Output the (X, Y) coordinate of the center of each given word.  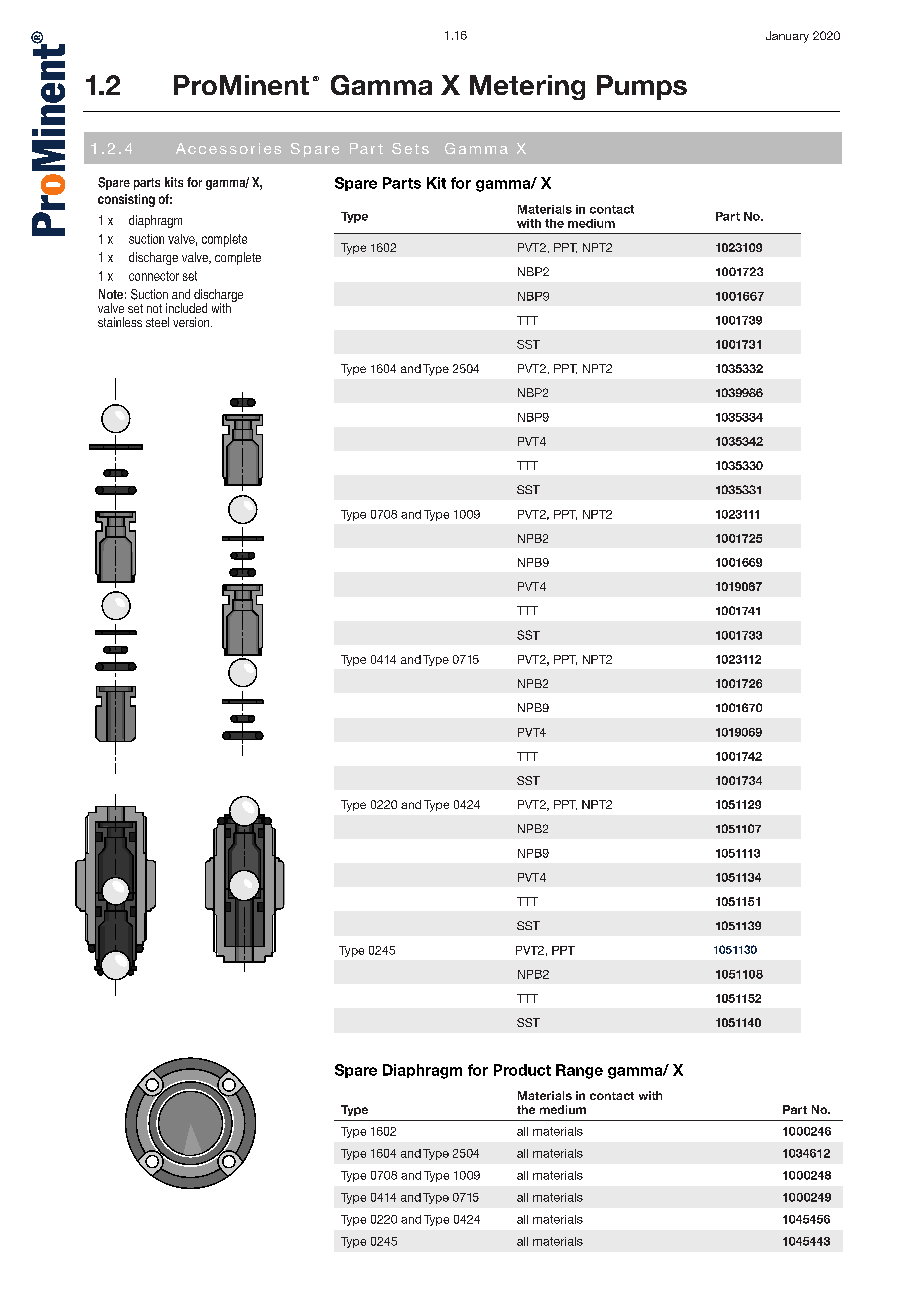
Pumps (642, 87)
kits (174, 182)
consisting (126, 200)
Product (522, 1070)
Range (579, 1071)
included (186, 308)
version (192, 322)
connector (154, 276)
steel (157, 322)
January (787, 37)
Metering (527, 87)
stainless (120, 322)
